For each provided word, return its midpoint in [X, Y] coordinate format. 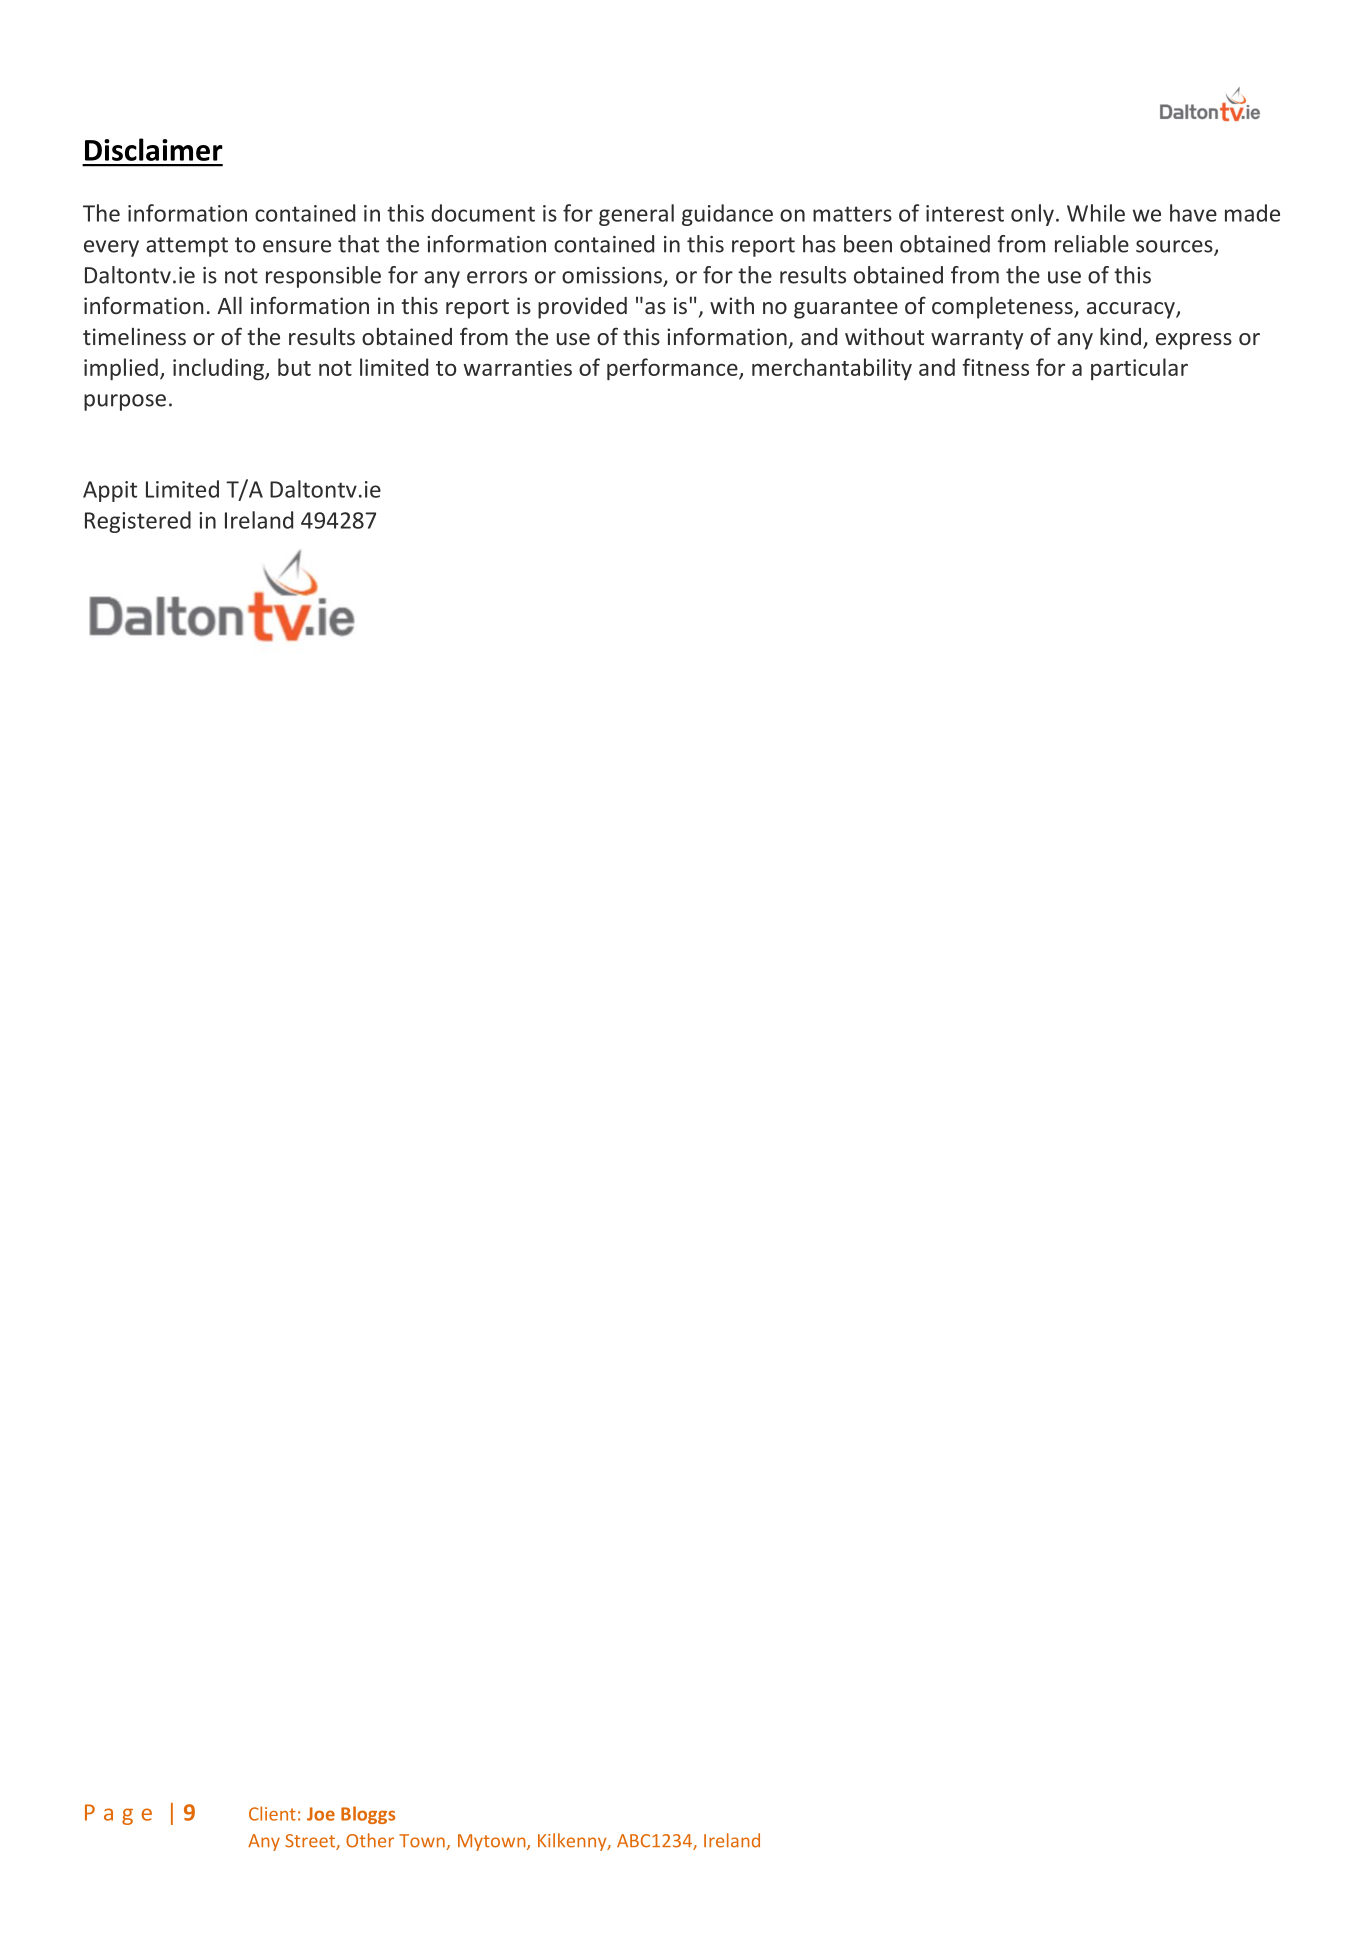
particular [1139, 369]
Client [272, 1813]
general [636, 215]
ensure [297, 246]
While [1096, 213]
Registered [138, 522]
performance [673, 369]
